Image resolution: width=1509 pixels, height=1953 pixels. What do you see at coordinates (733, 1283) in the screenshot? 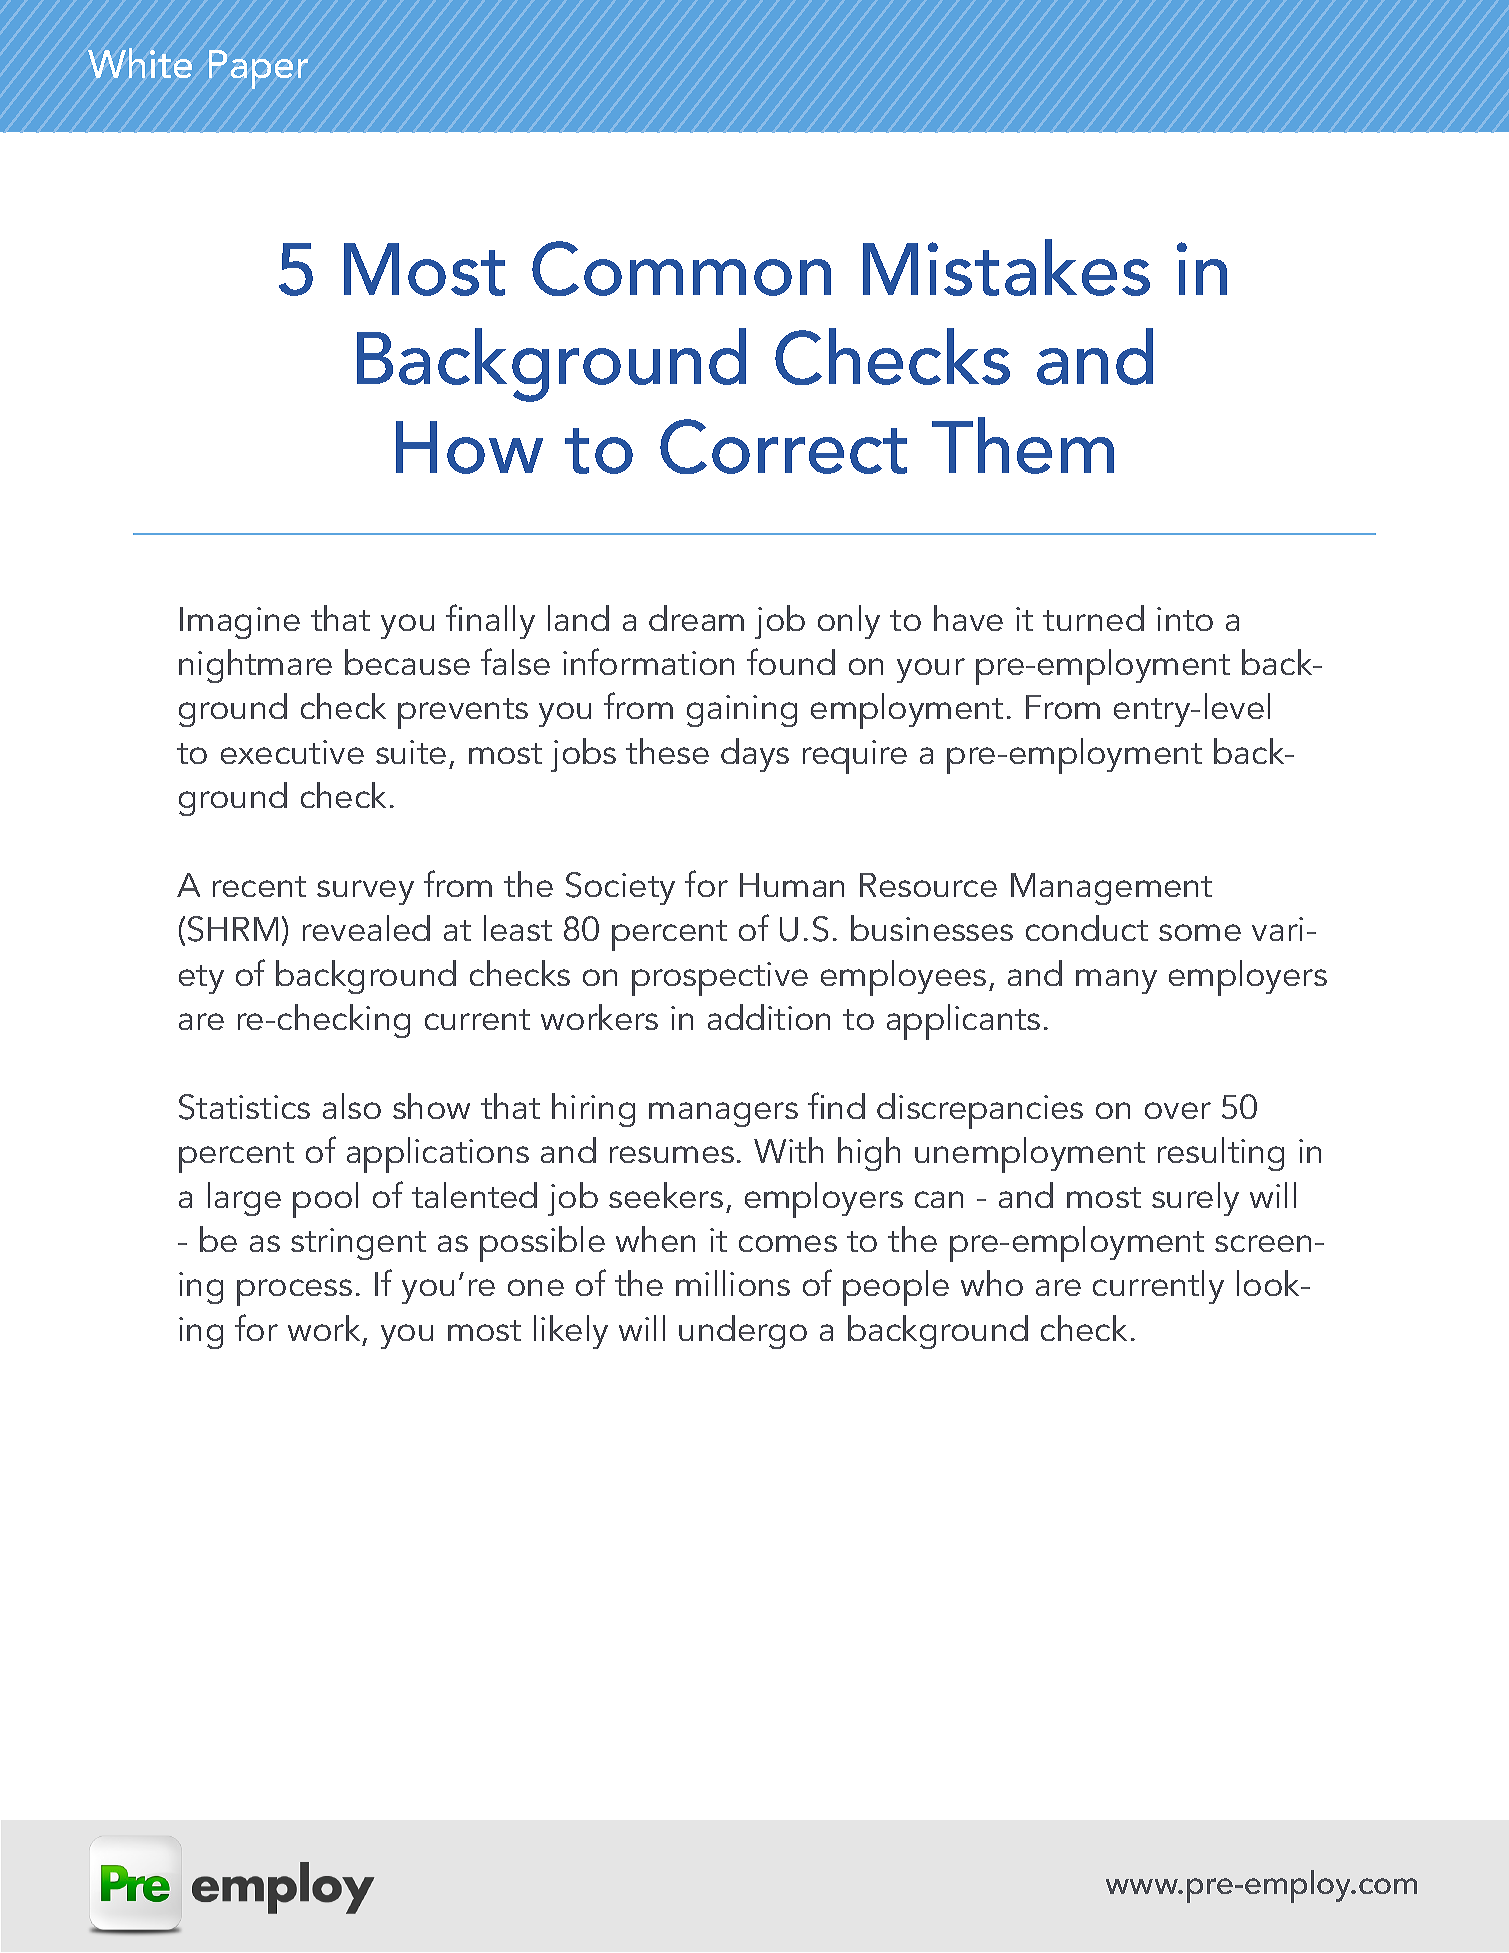
I see `millions` at bounding box center [733, 1283].
